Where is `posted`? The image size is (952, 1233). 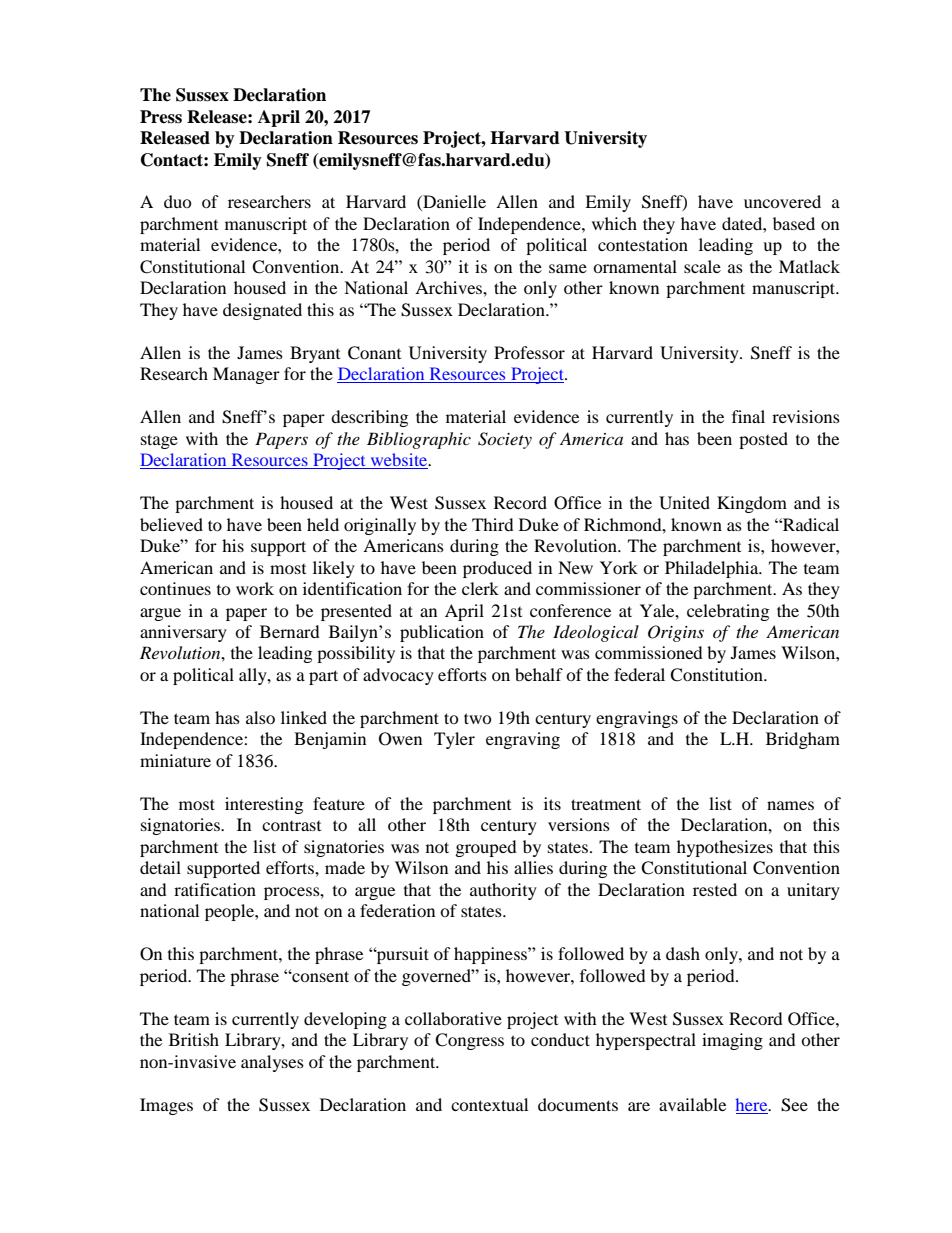 posted is located at coordinates (763, 440).
